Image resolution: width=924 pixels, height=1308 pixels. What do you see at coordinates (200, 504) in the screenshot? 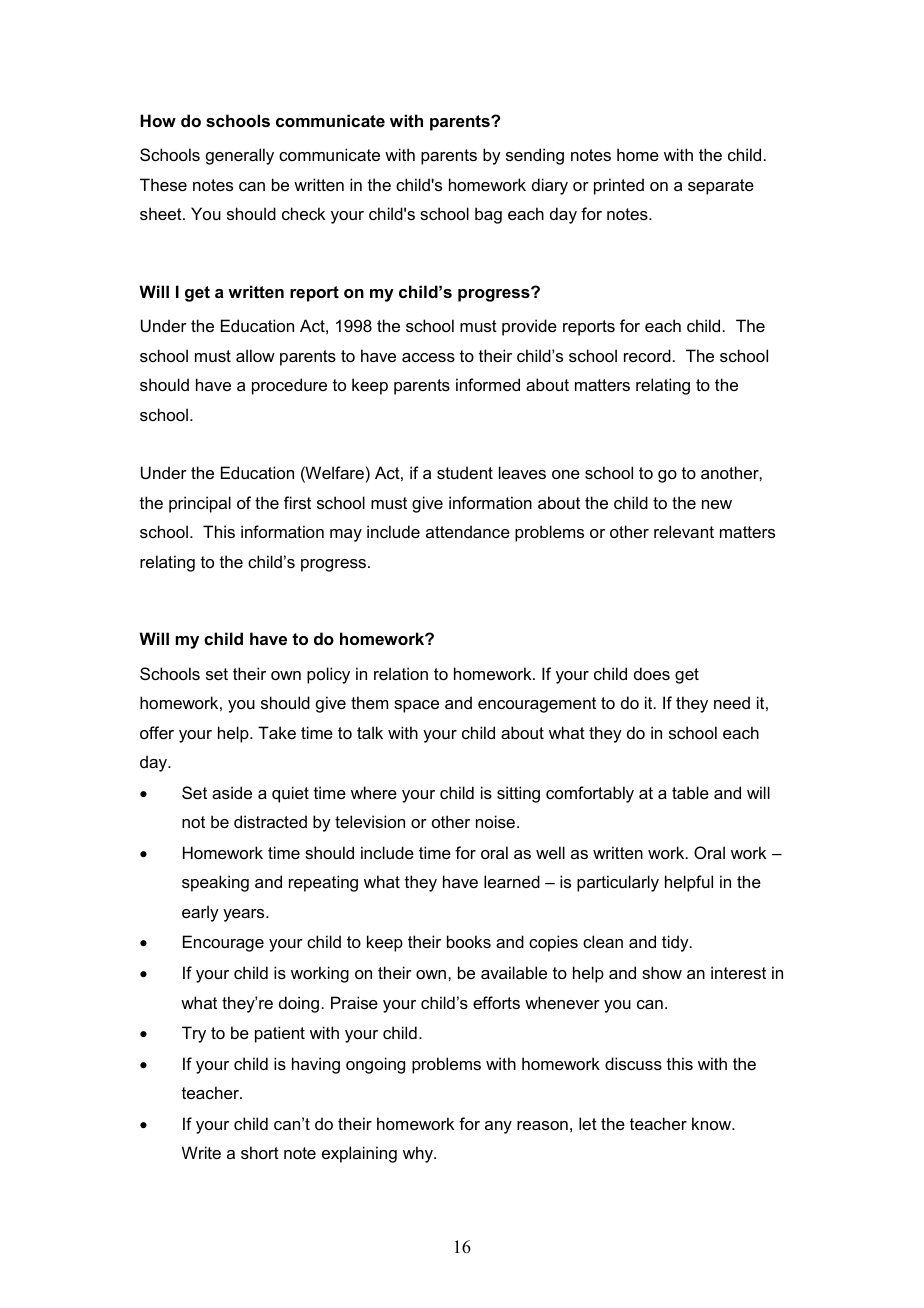
I see `principal` at bounding box center [200, 504].
